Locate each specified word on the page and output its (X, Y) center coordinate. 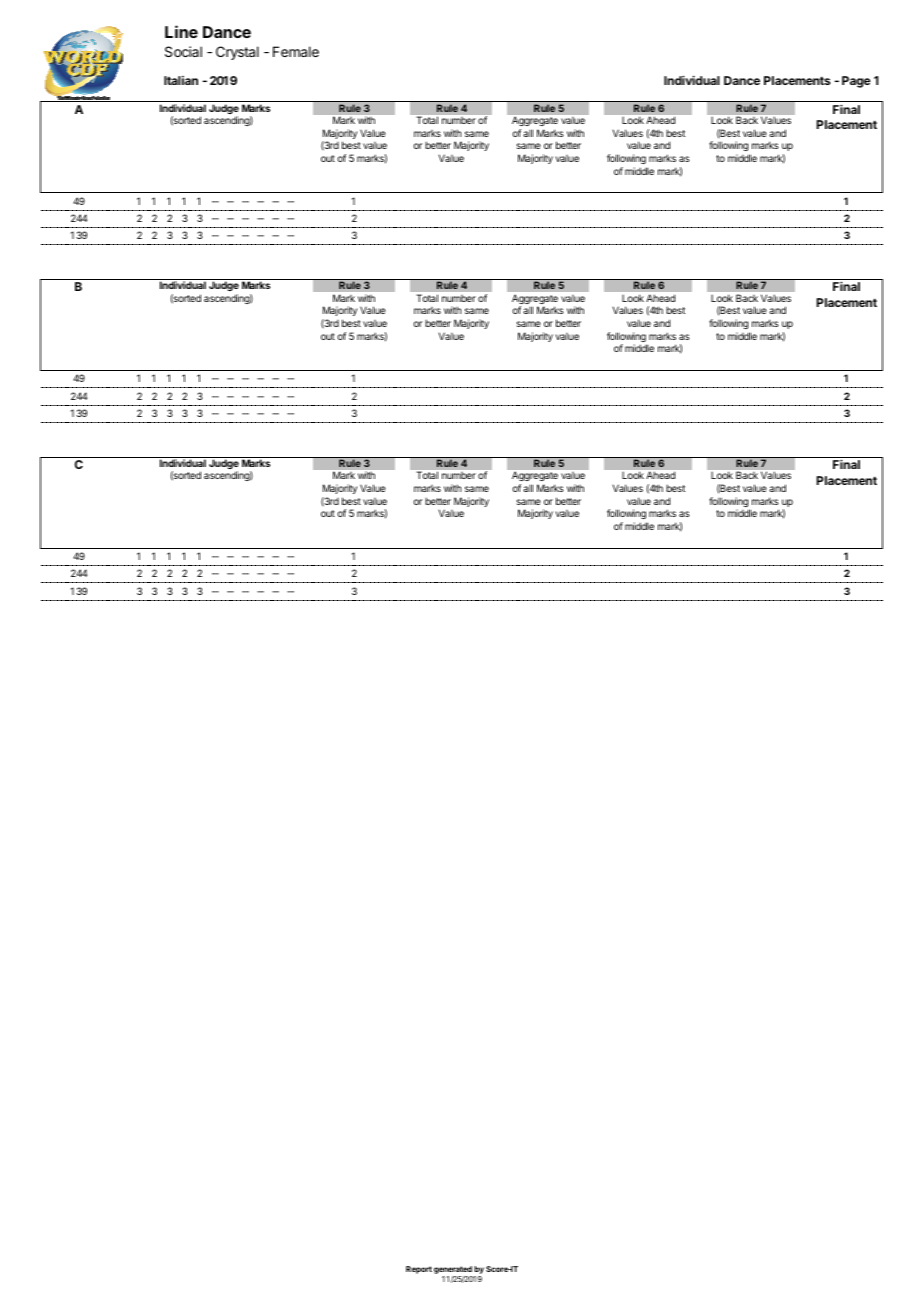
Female (296, 51)
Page (856, 82)
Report (419, 1270)
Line (181, 31)
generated (453, 1270)
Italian (181, 80)
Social (183, 51)
